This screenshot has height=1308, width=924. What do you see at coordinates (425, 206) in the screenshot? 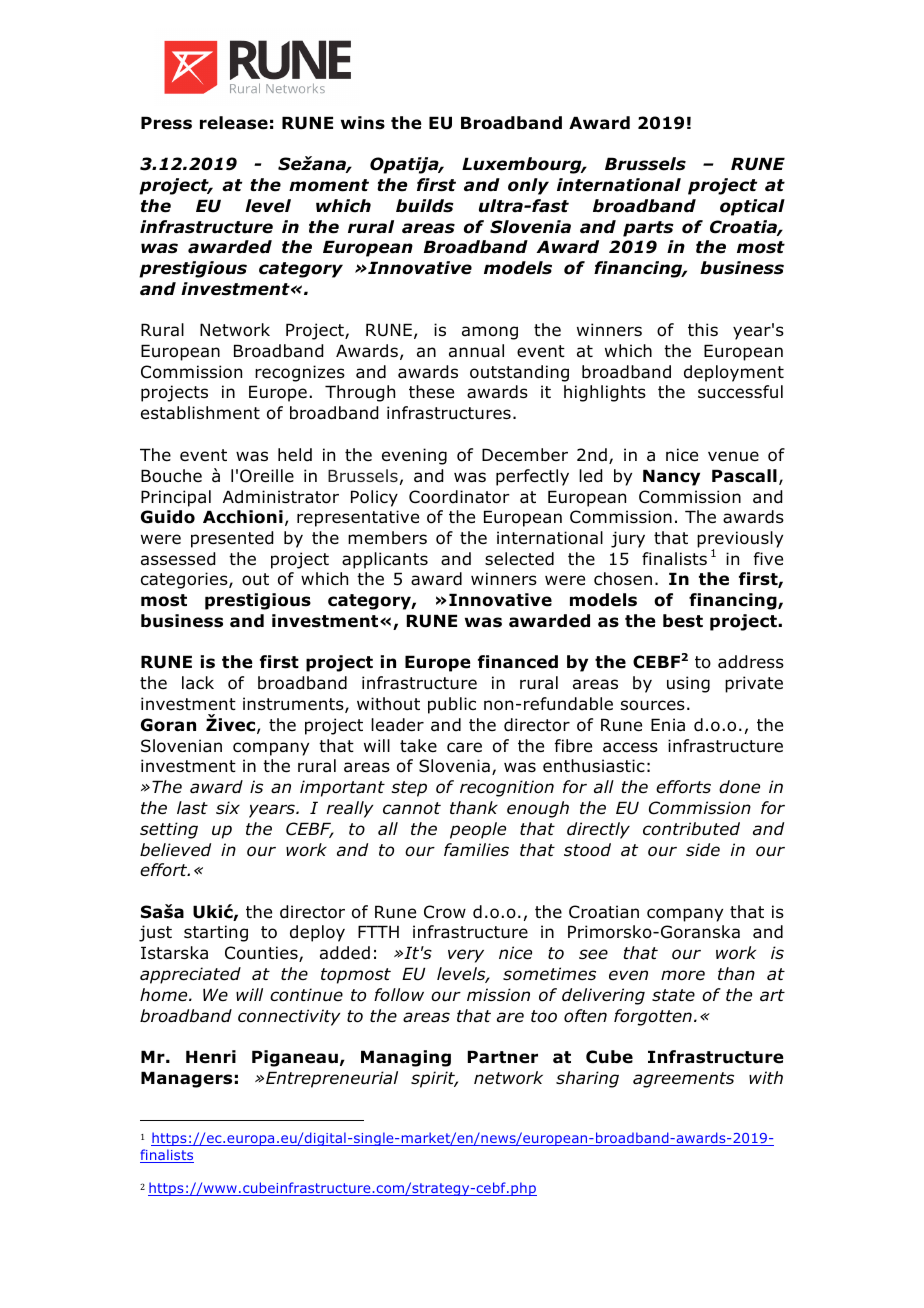
I see `builds` at bounding box center [425, 206].
